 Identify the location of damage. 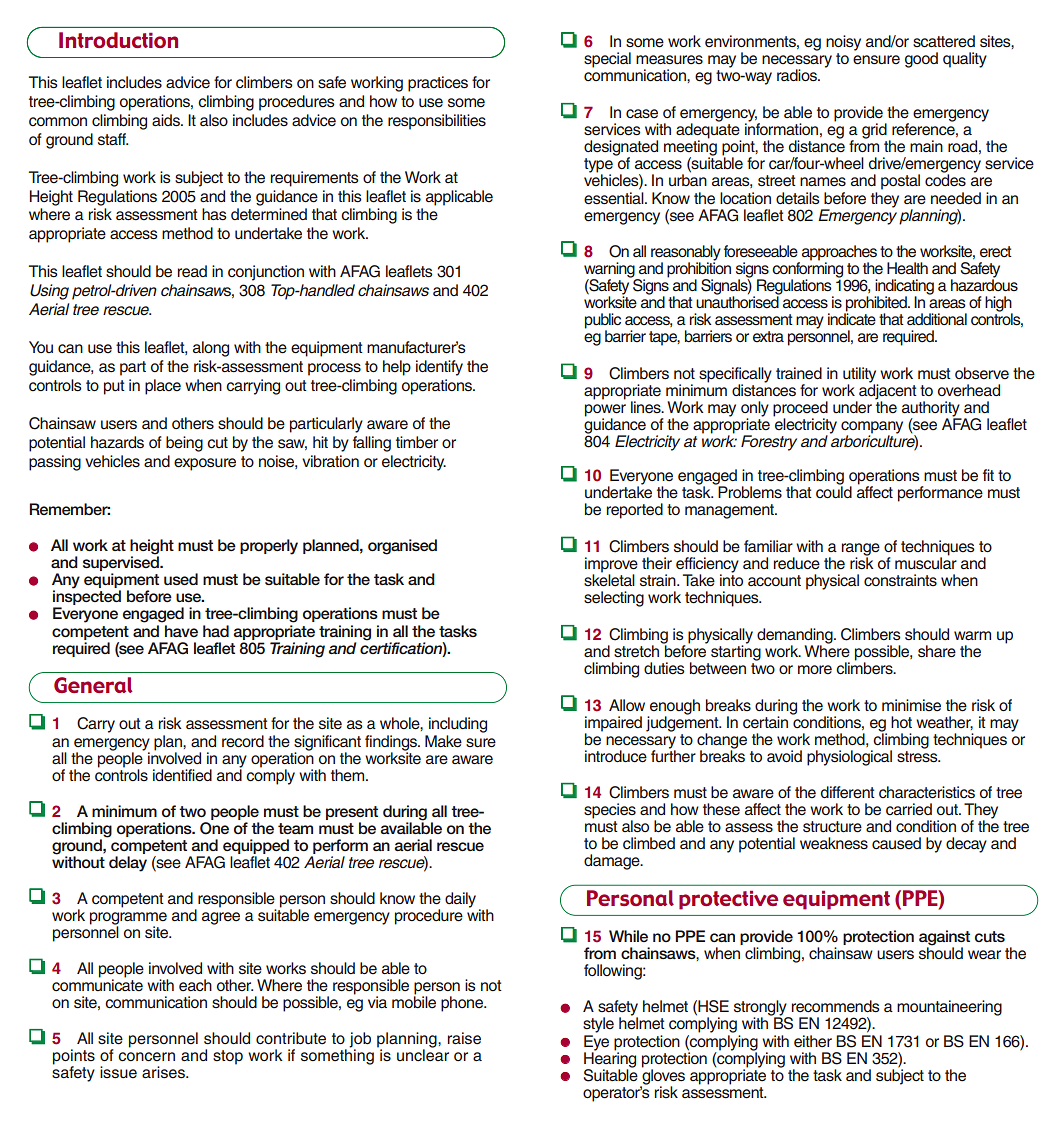
(613, 862).
